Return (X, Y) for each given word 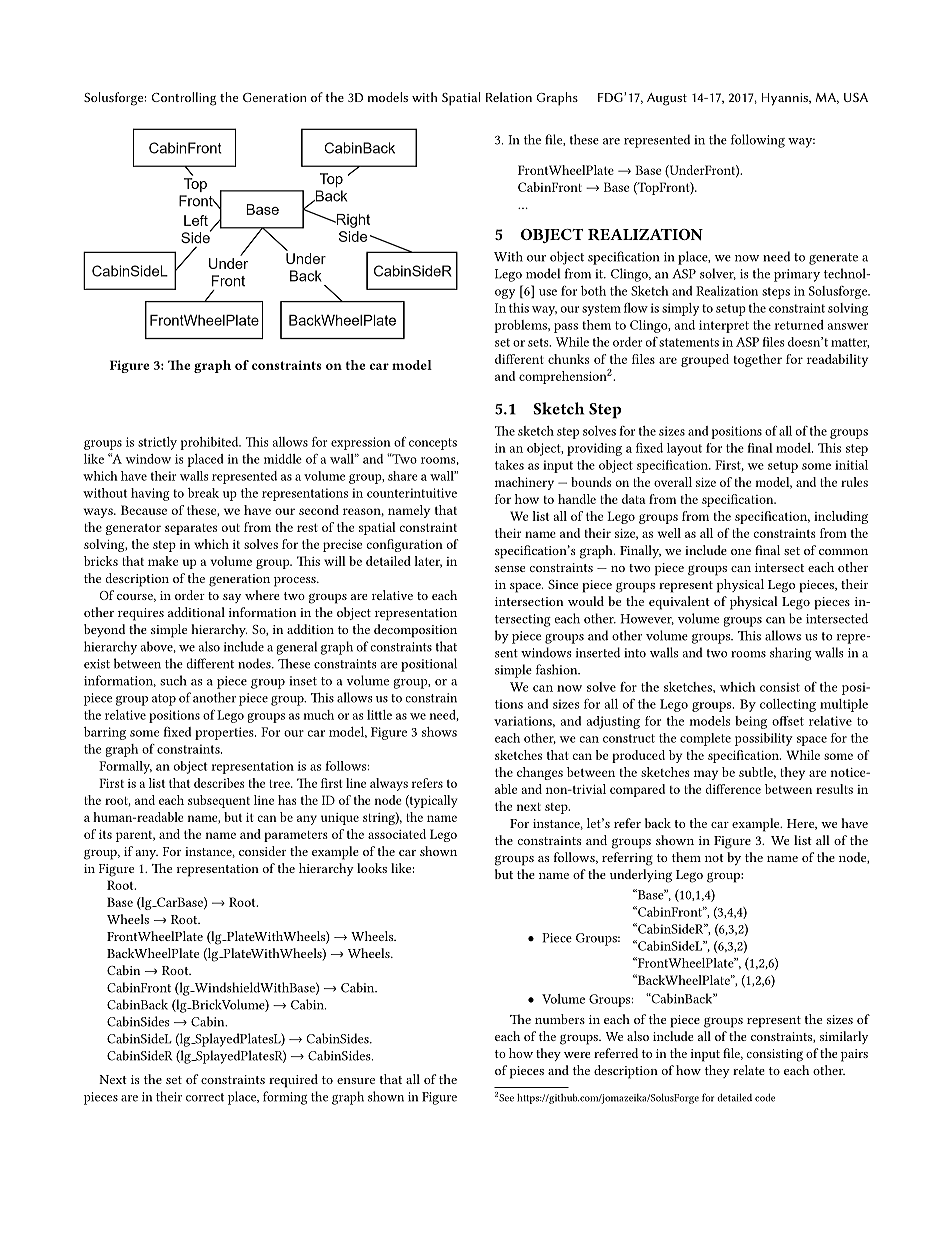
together (757, 360)
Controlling (184, 99)
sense (510, 569)
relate (749, 1070)
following (758, 141)
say (232, 598)
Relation (509, 97)
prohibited (210, 443)
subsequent (219, 801)
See (506, 1098)
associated (397, 834)
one (741, 552)
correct (205, 1097)
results (834, 789)
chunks (568, 359)
